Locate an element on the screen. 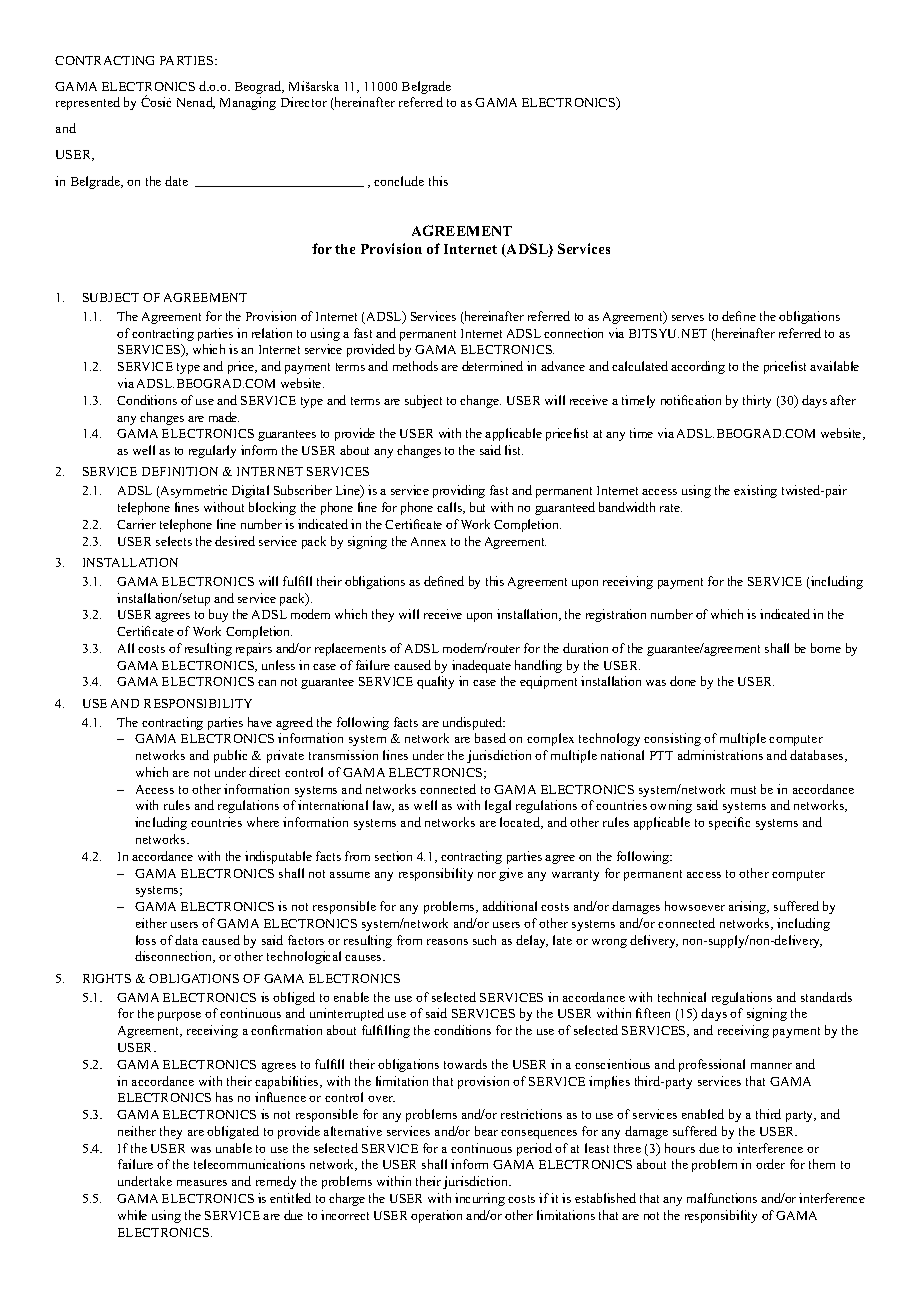 This screenshot has width=924, height=1308. malfunctions is located at coordinates (722, 1198).
